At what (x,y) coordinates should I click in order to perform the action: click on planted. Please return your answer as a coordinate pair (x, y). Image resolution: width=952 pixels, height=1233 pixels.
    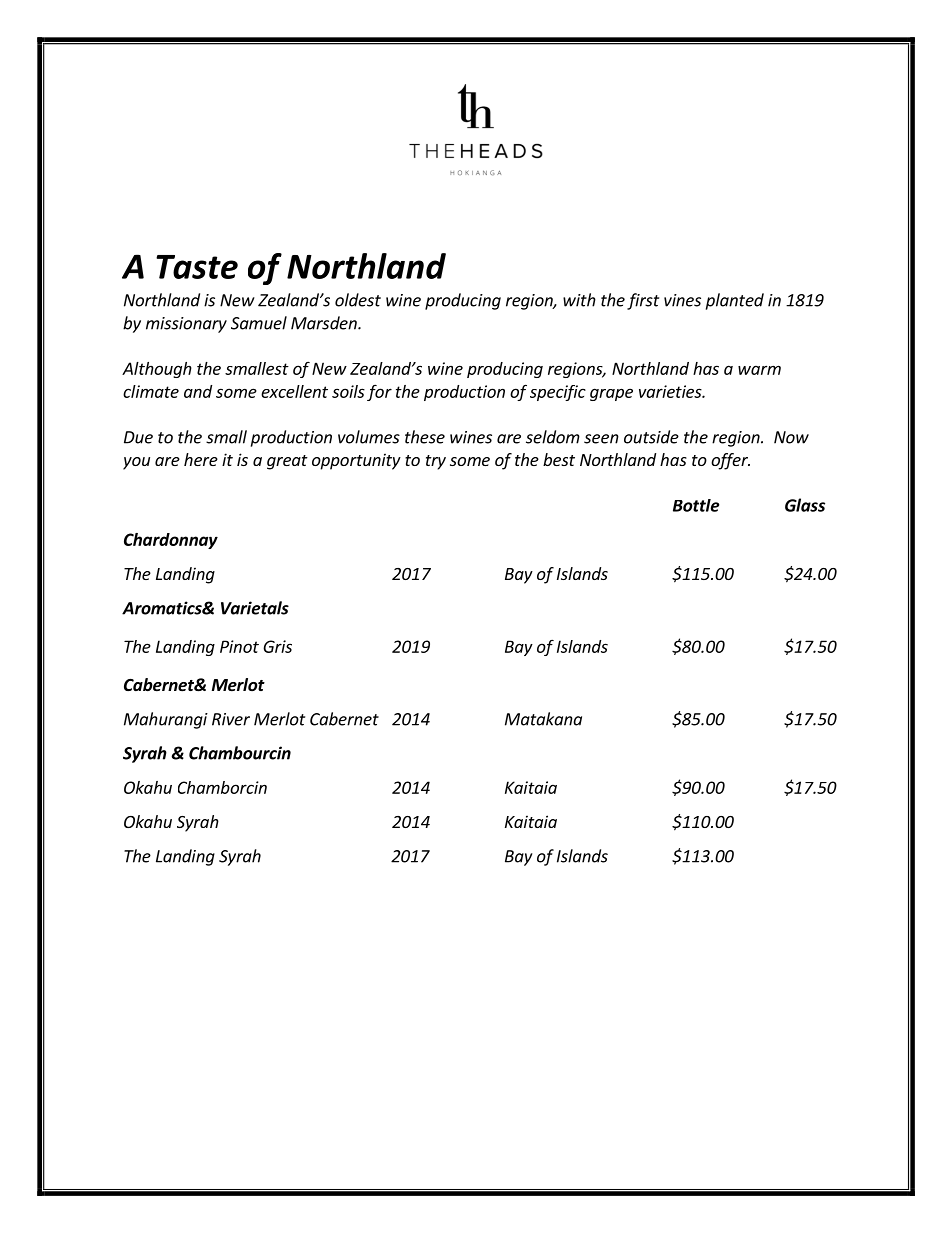
    Looking at the image, I should click on (735, 301).
